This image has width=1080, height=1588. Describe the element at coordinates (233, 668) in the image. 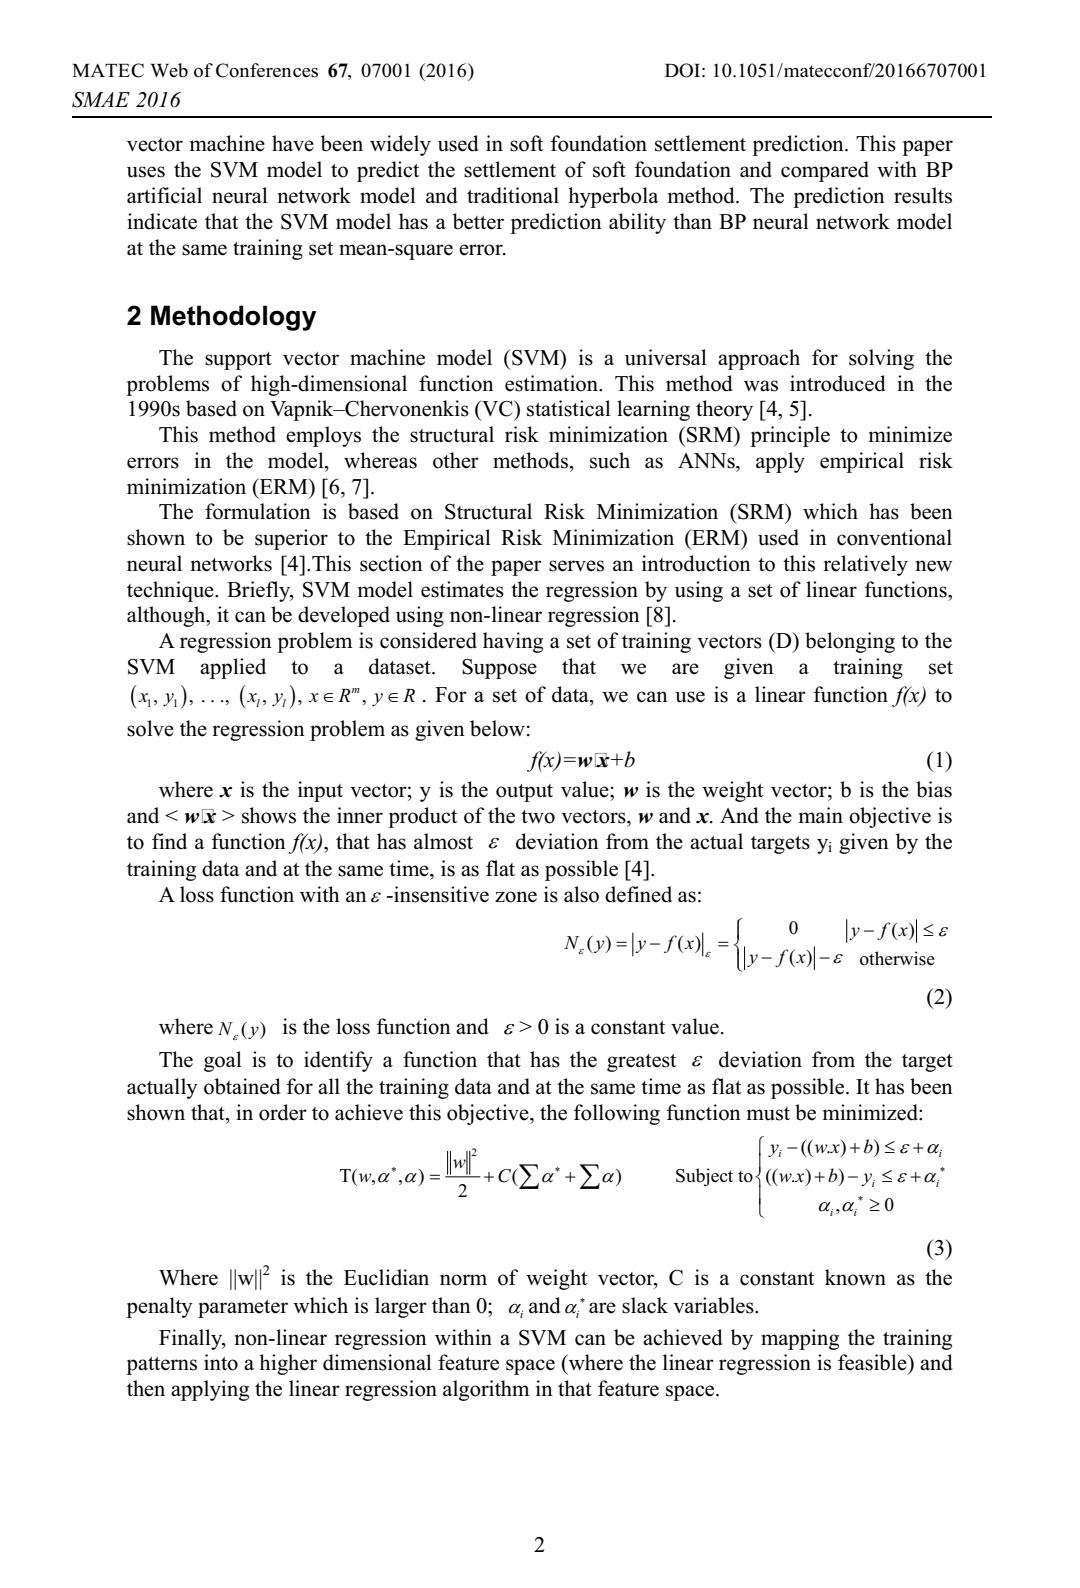

I see `applied` at that location.
